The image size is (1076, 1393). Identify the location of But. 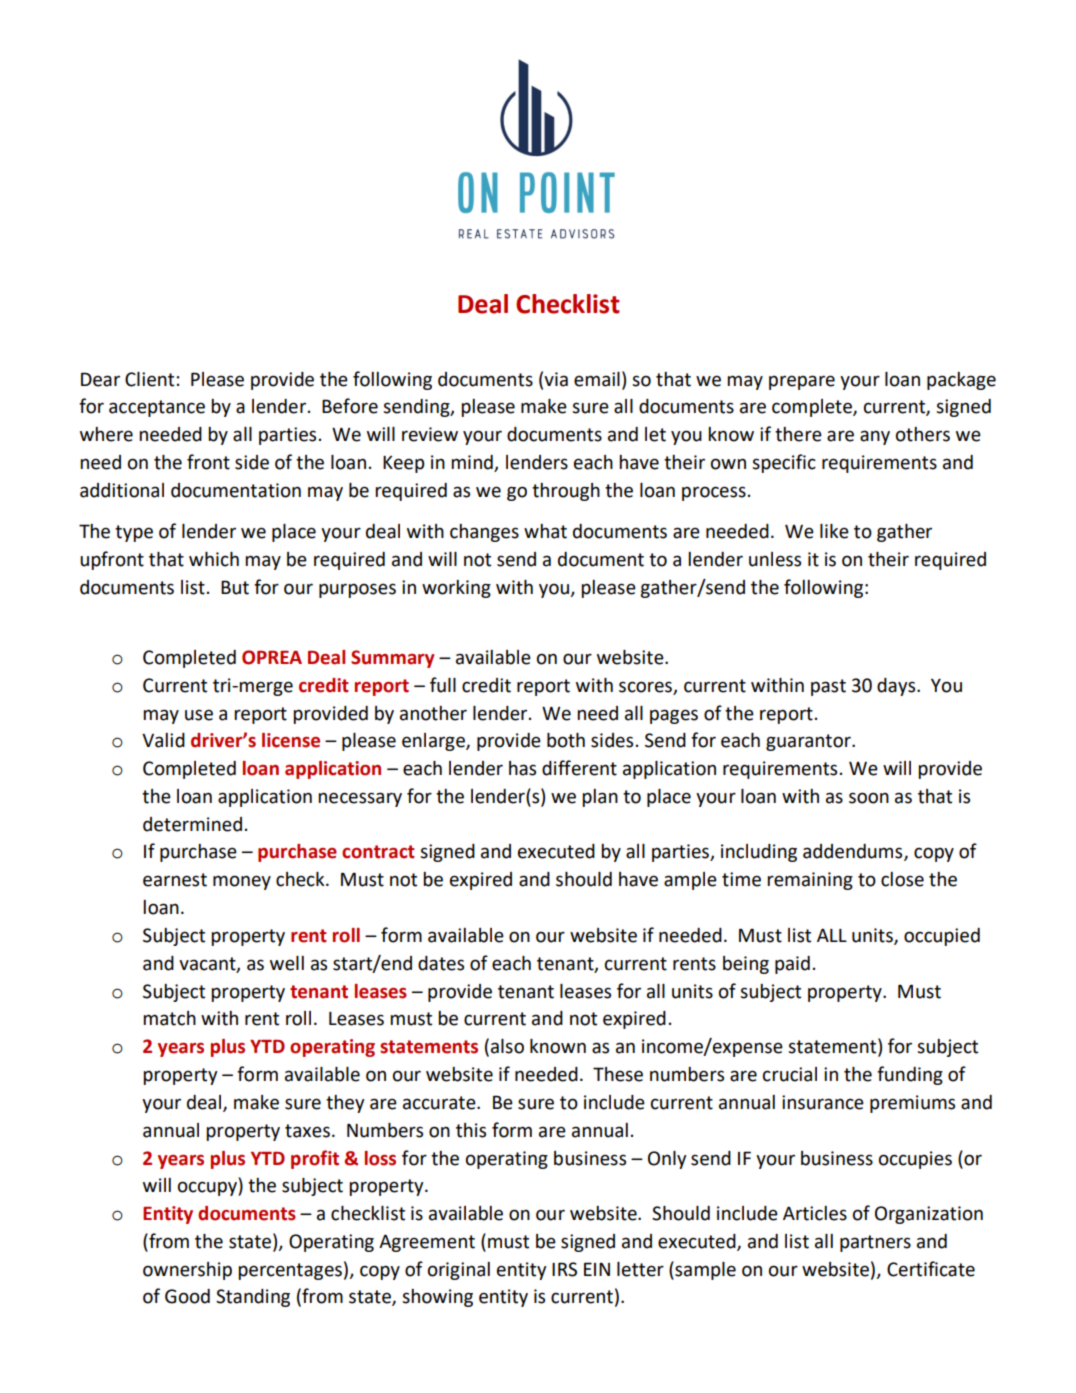
(235, 587).
